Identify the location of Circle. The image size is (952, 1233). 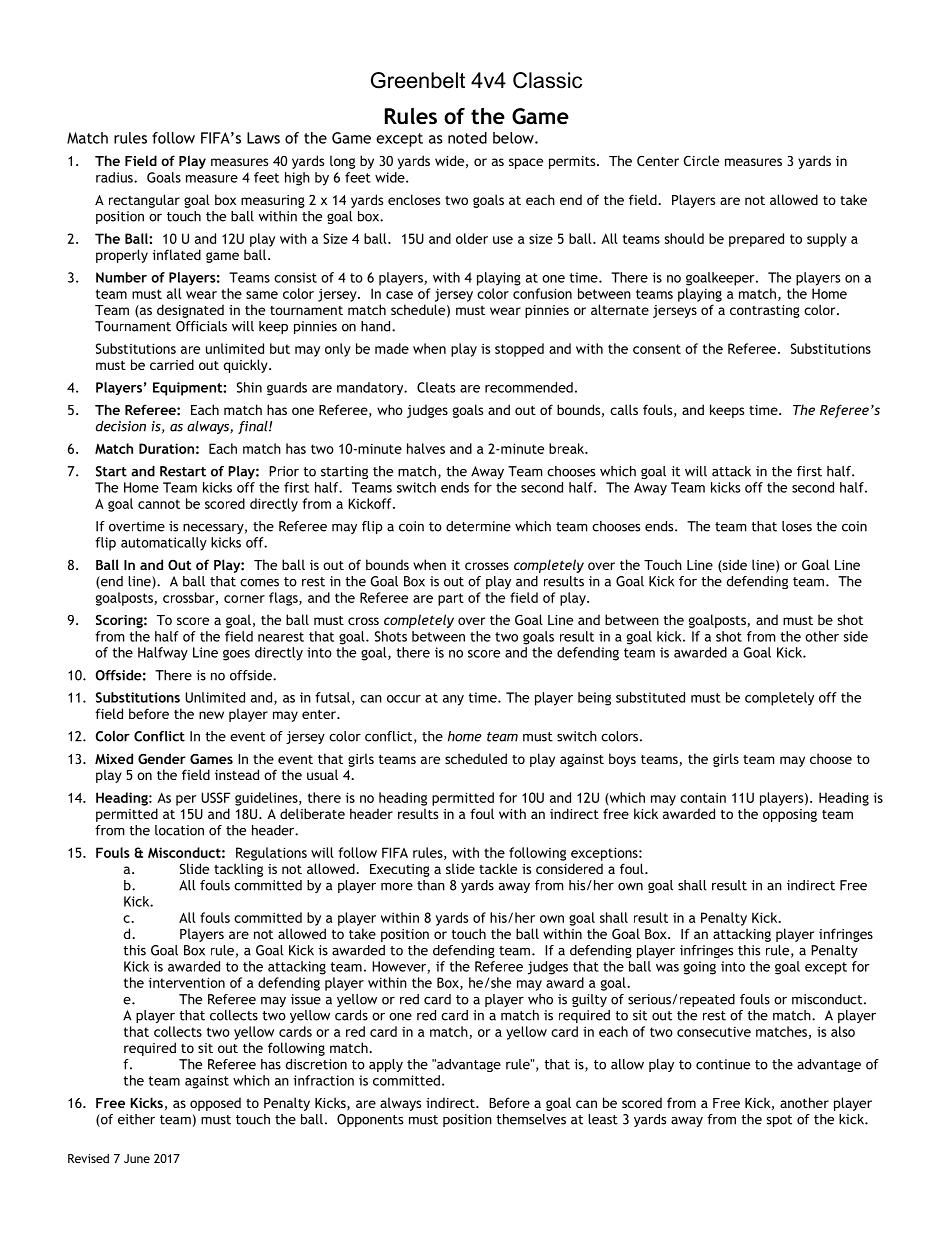
(701, 160).
